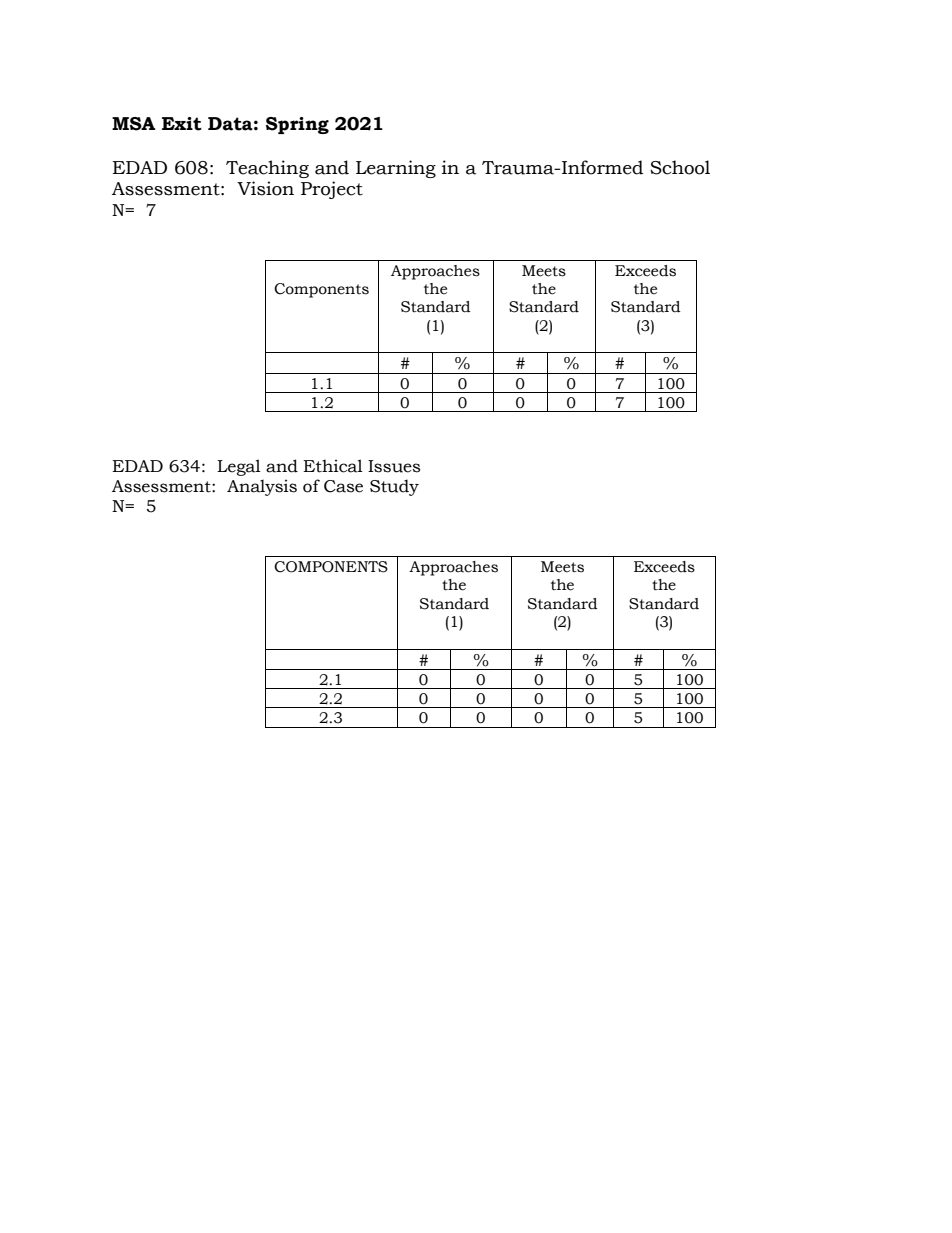  I want to click on School, so click(680, 167).
